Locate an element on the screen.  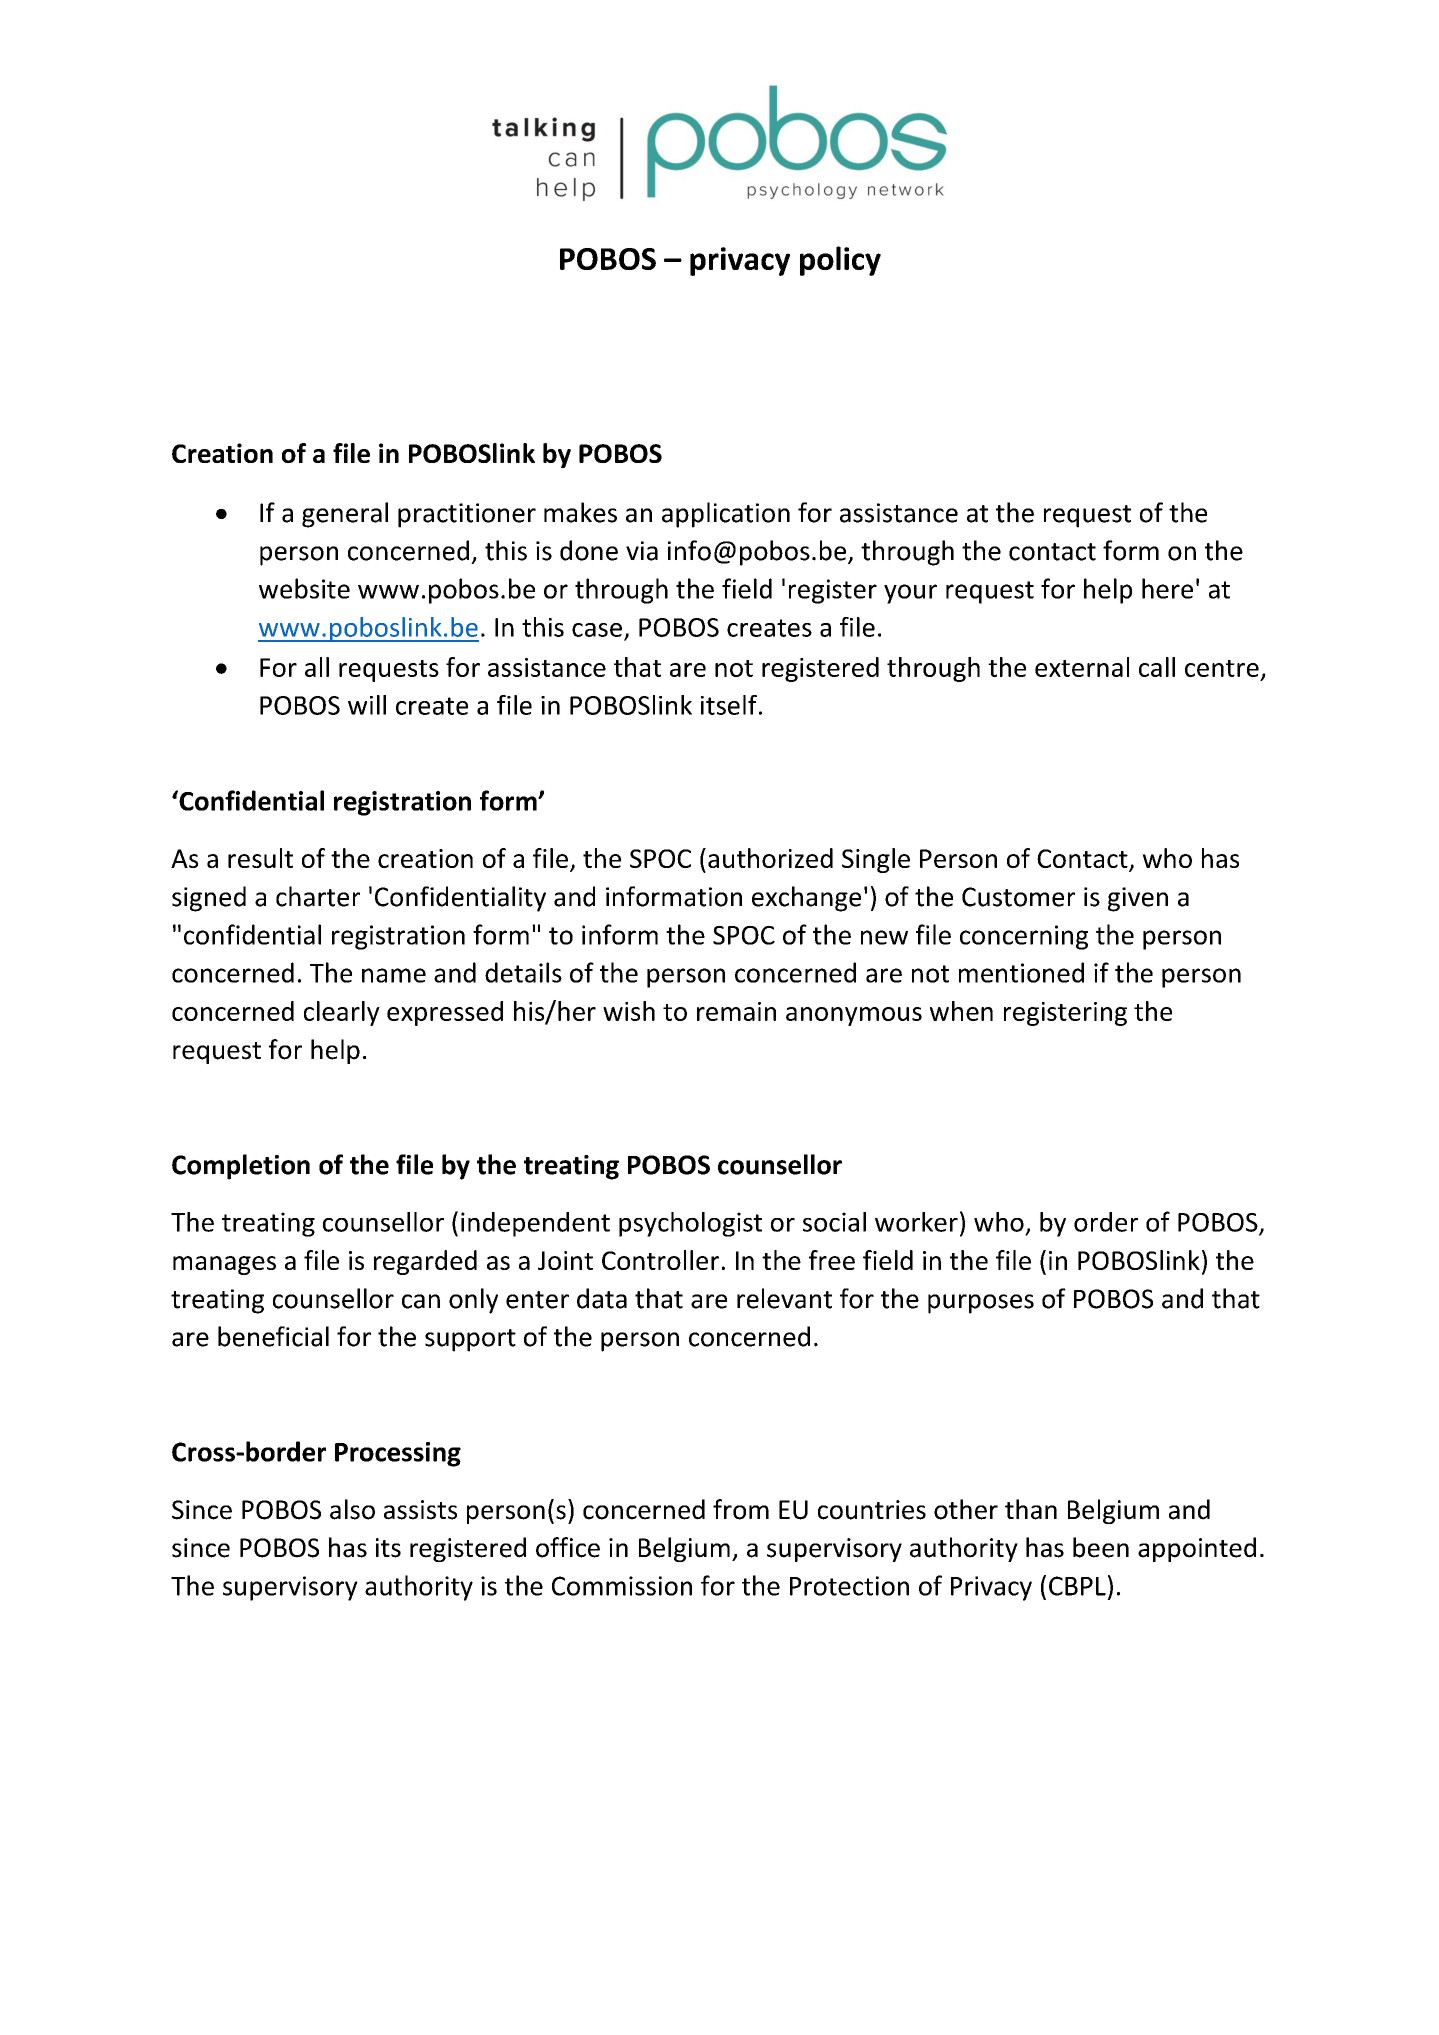
exchange is located at coordinates (806, 899).
